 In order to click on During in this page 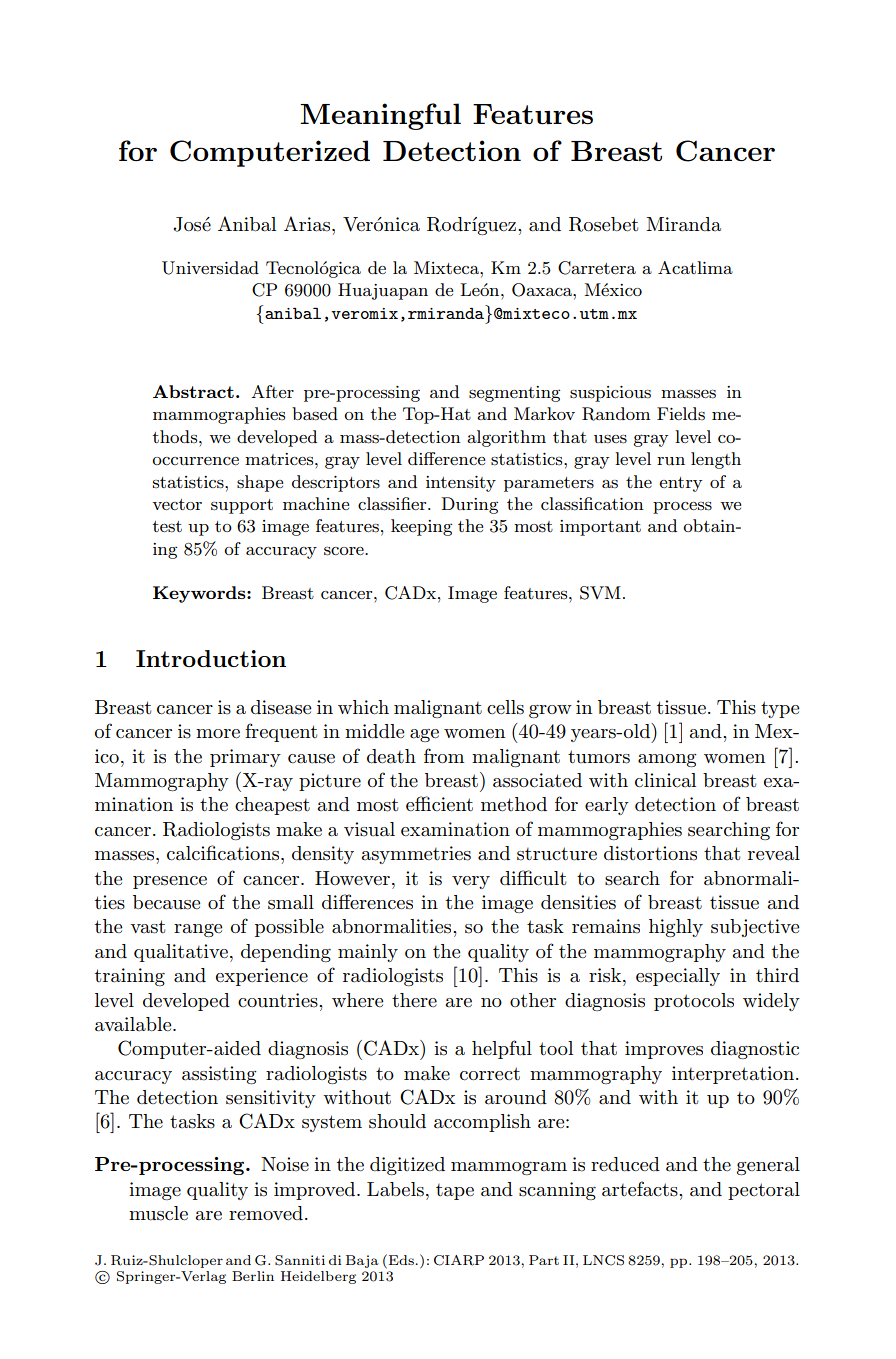, I will do `click(470, 505)`.
